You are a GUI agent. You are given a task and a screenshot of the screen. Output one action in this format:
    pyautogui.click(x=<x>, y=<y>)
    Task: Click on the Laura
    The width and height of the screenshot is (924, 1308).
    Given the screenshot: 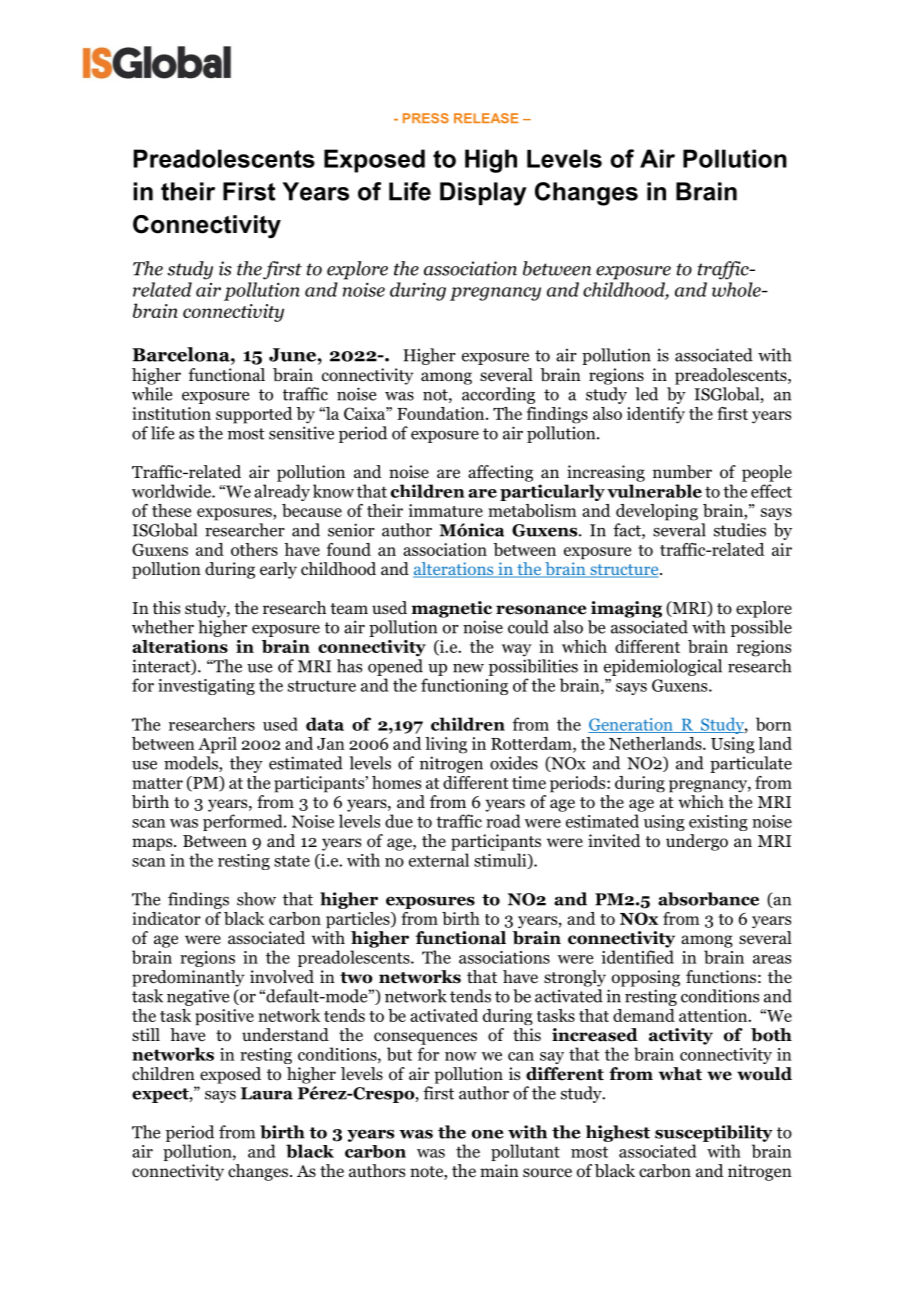 What is the action you would take?
    pyautogui.click(x=267, y=1093)
